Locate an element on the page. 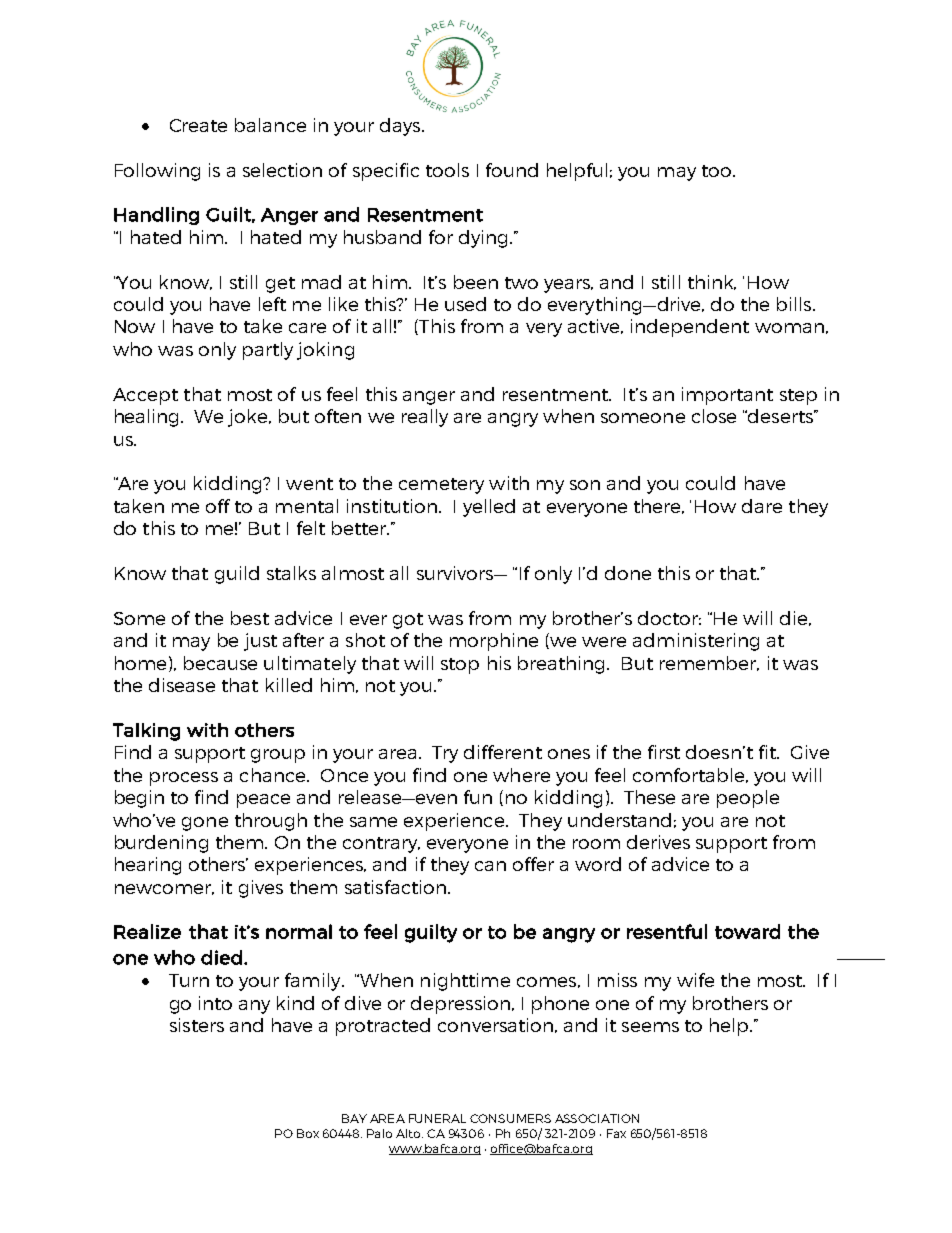 The width and height of the document is (952, 1233). FUNERAL is located at coordinates (437, 1118).
